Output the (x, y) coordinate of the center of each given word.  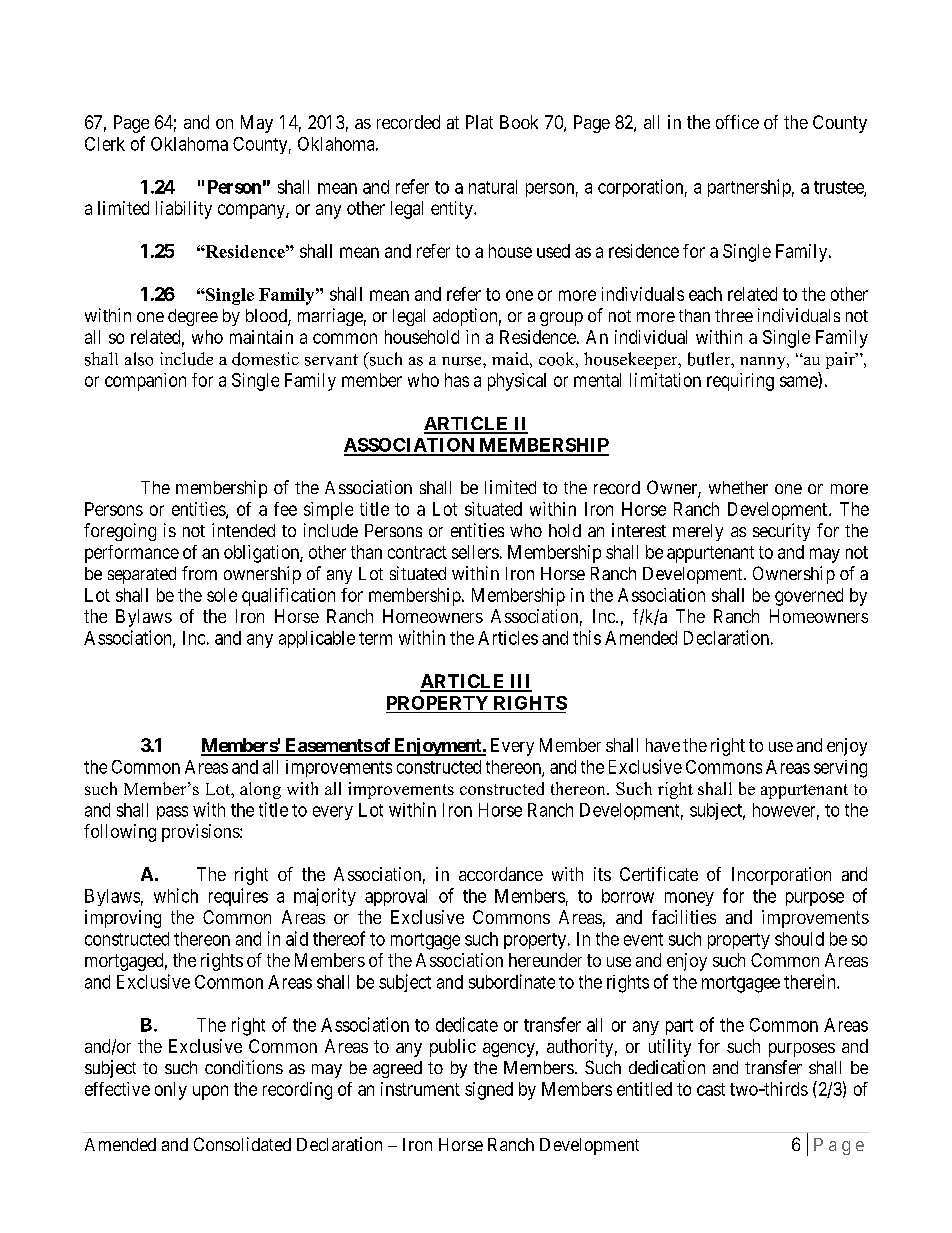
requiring (740, 382)
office (737, 122)
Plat (479, 122)
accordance (501, 874)
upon (210, 1092)
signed (489, 1091)
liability (184, 210)
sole (222, 595)
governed (809, 597)
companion (145, 382)
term (375, 638)
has (457, 380)
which (176, 895)
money (689, 899)
